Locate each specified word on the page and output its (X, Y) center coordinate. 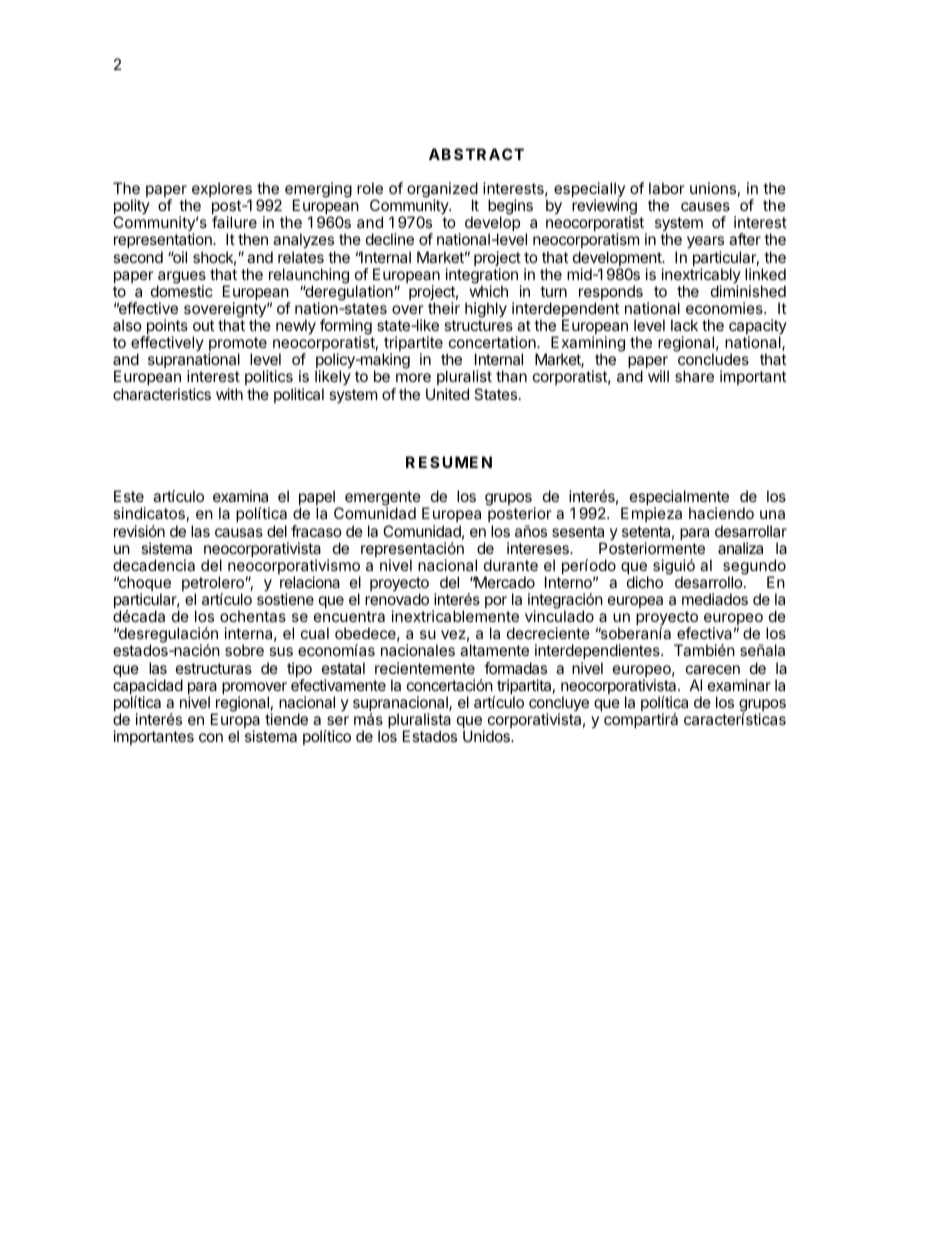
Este (129, 496)
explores (222, 191)
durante (511, 565)
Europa (235, 722)
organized (442, 191)
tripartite (413, 345)
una (772, 514)
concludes (713, 359)
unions (713, 188)
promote (238, 345)
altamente (494, 650)
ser (338, 720)
